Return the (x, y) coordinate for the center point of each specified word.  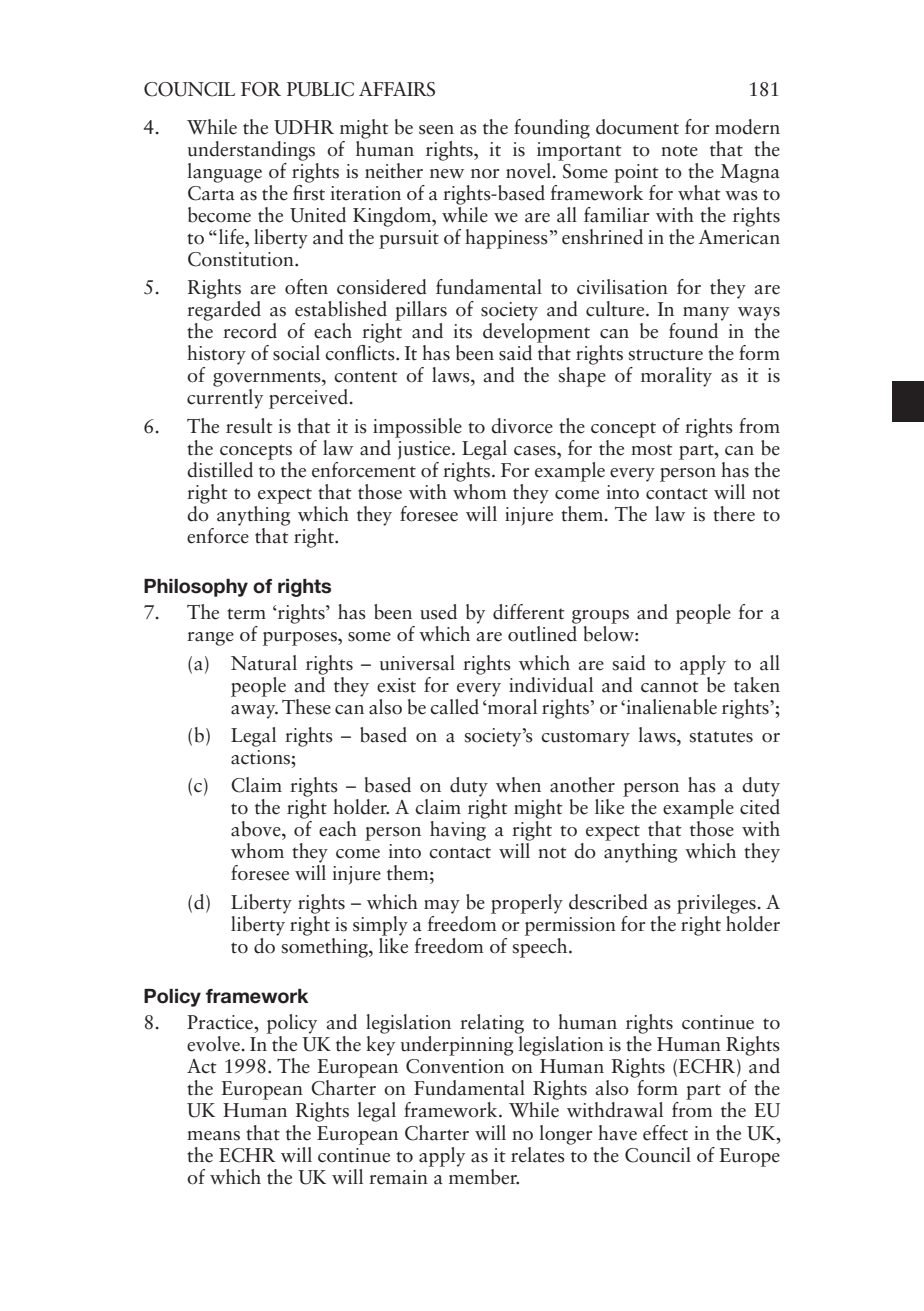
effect (665, 1133)
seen (436, 130)
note (679, 151)
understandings (251, 151)
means (213, 1136)
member (484, 1175)
